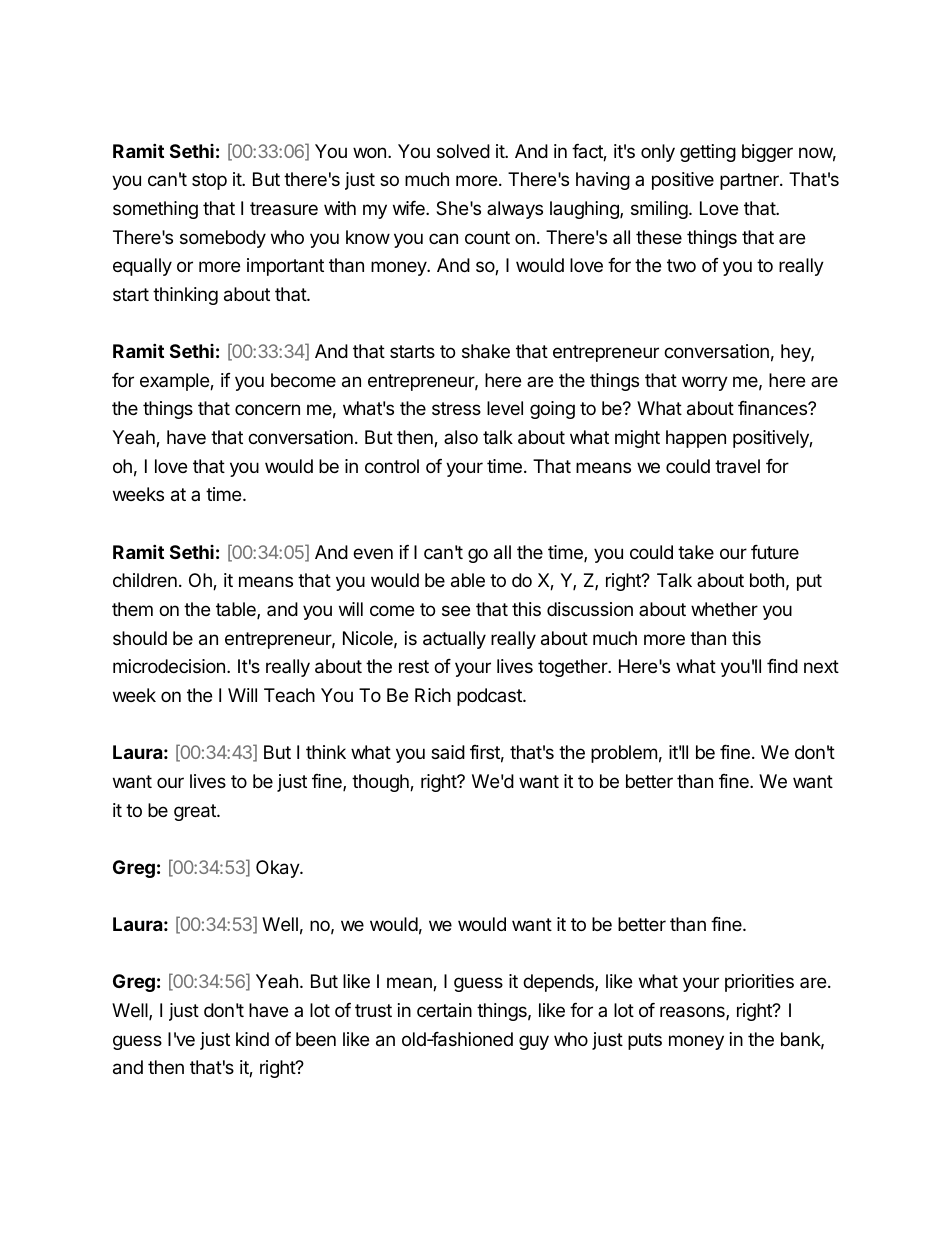 The width and height of the screenshot is (952, 1233). What do you see at coordinates (252, 1039) in the screenshot?
I see `kind` at bounding box center [252, 1039].
